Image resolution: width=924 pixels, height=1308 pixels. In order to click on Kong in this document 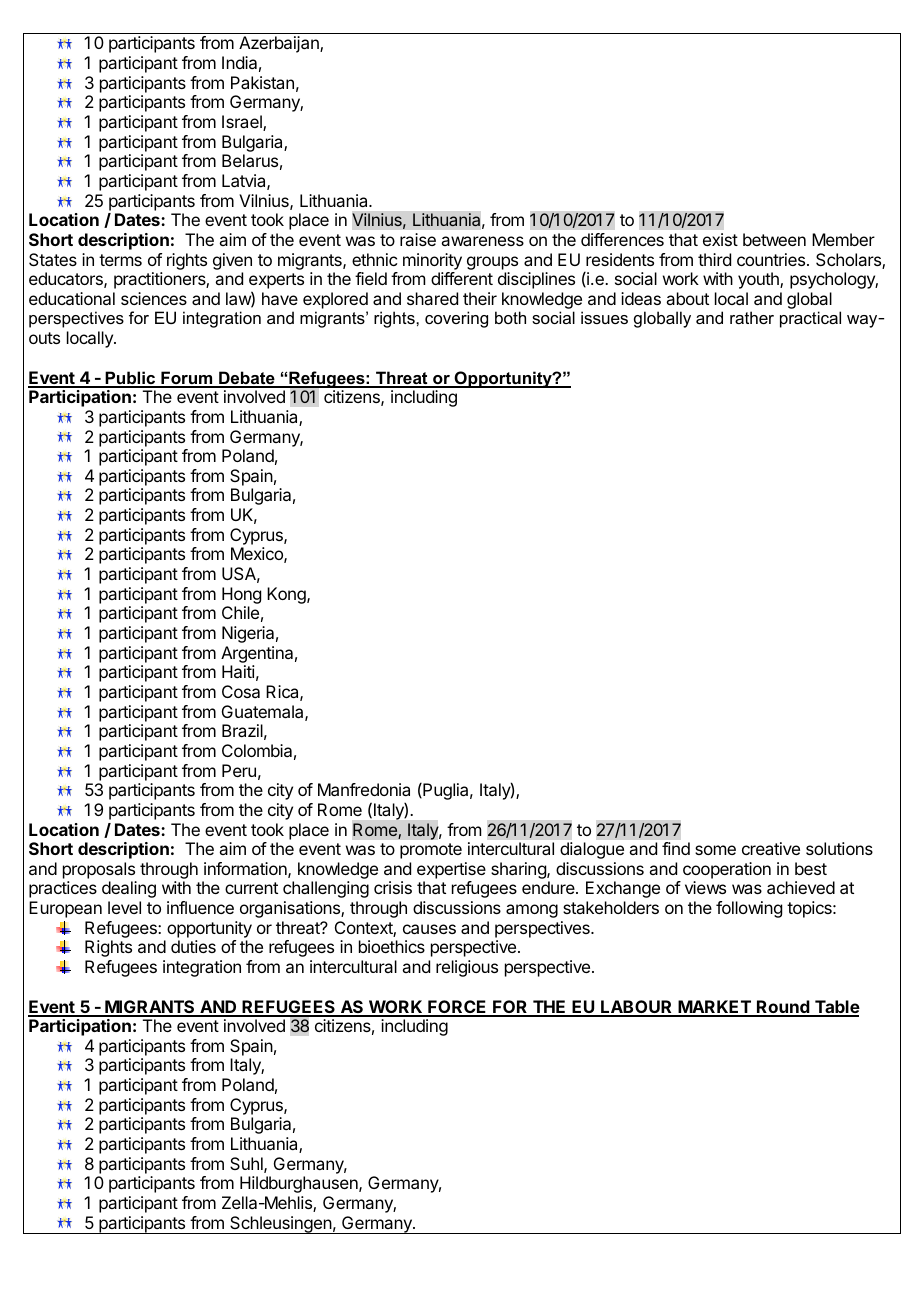, I will do `click(287, 595)`.
